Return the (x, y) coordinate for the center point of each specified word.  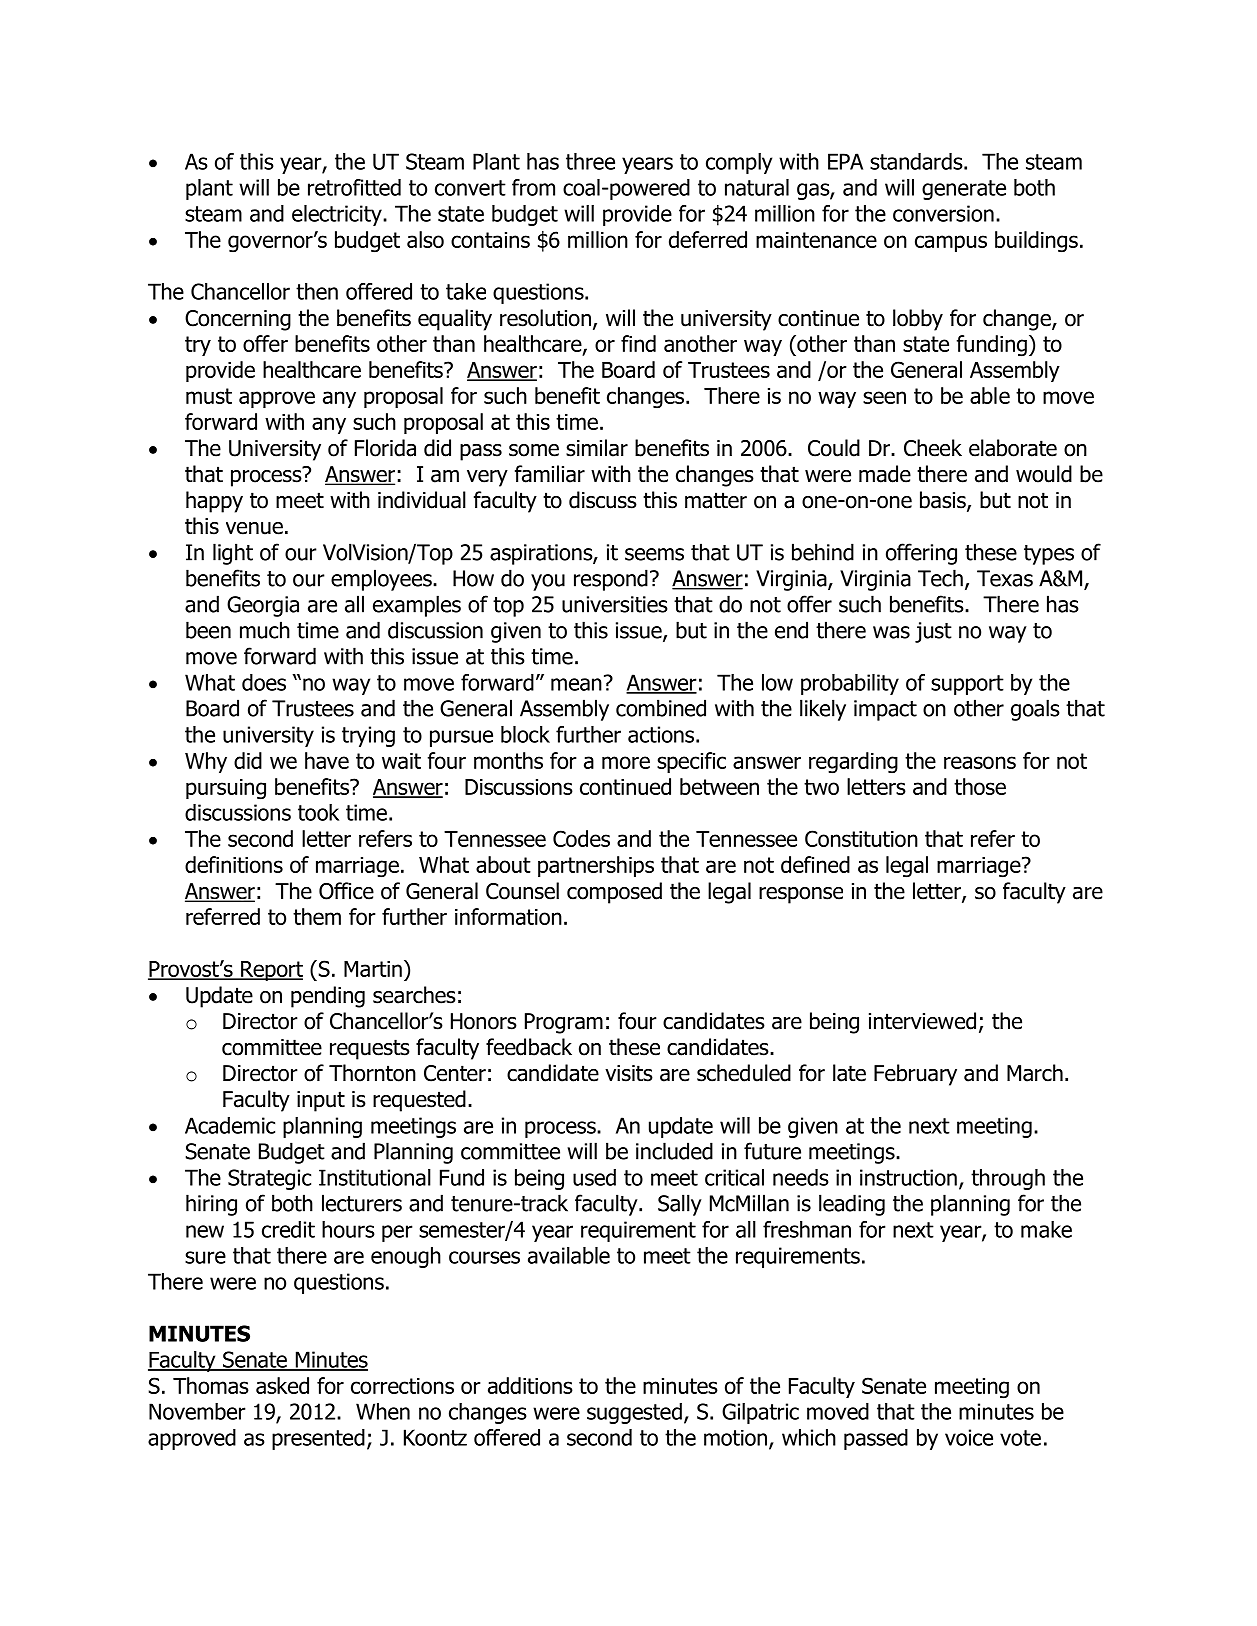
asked (282, 1385)
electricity (338, 215)
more (626, 762)
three (590, 161)
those (980, 786)
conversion (943, 213)
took (318, 812)
